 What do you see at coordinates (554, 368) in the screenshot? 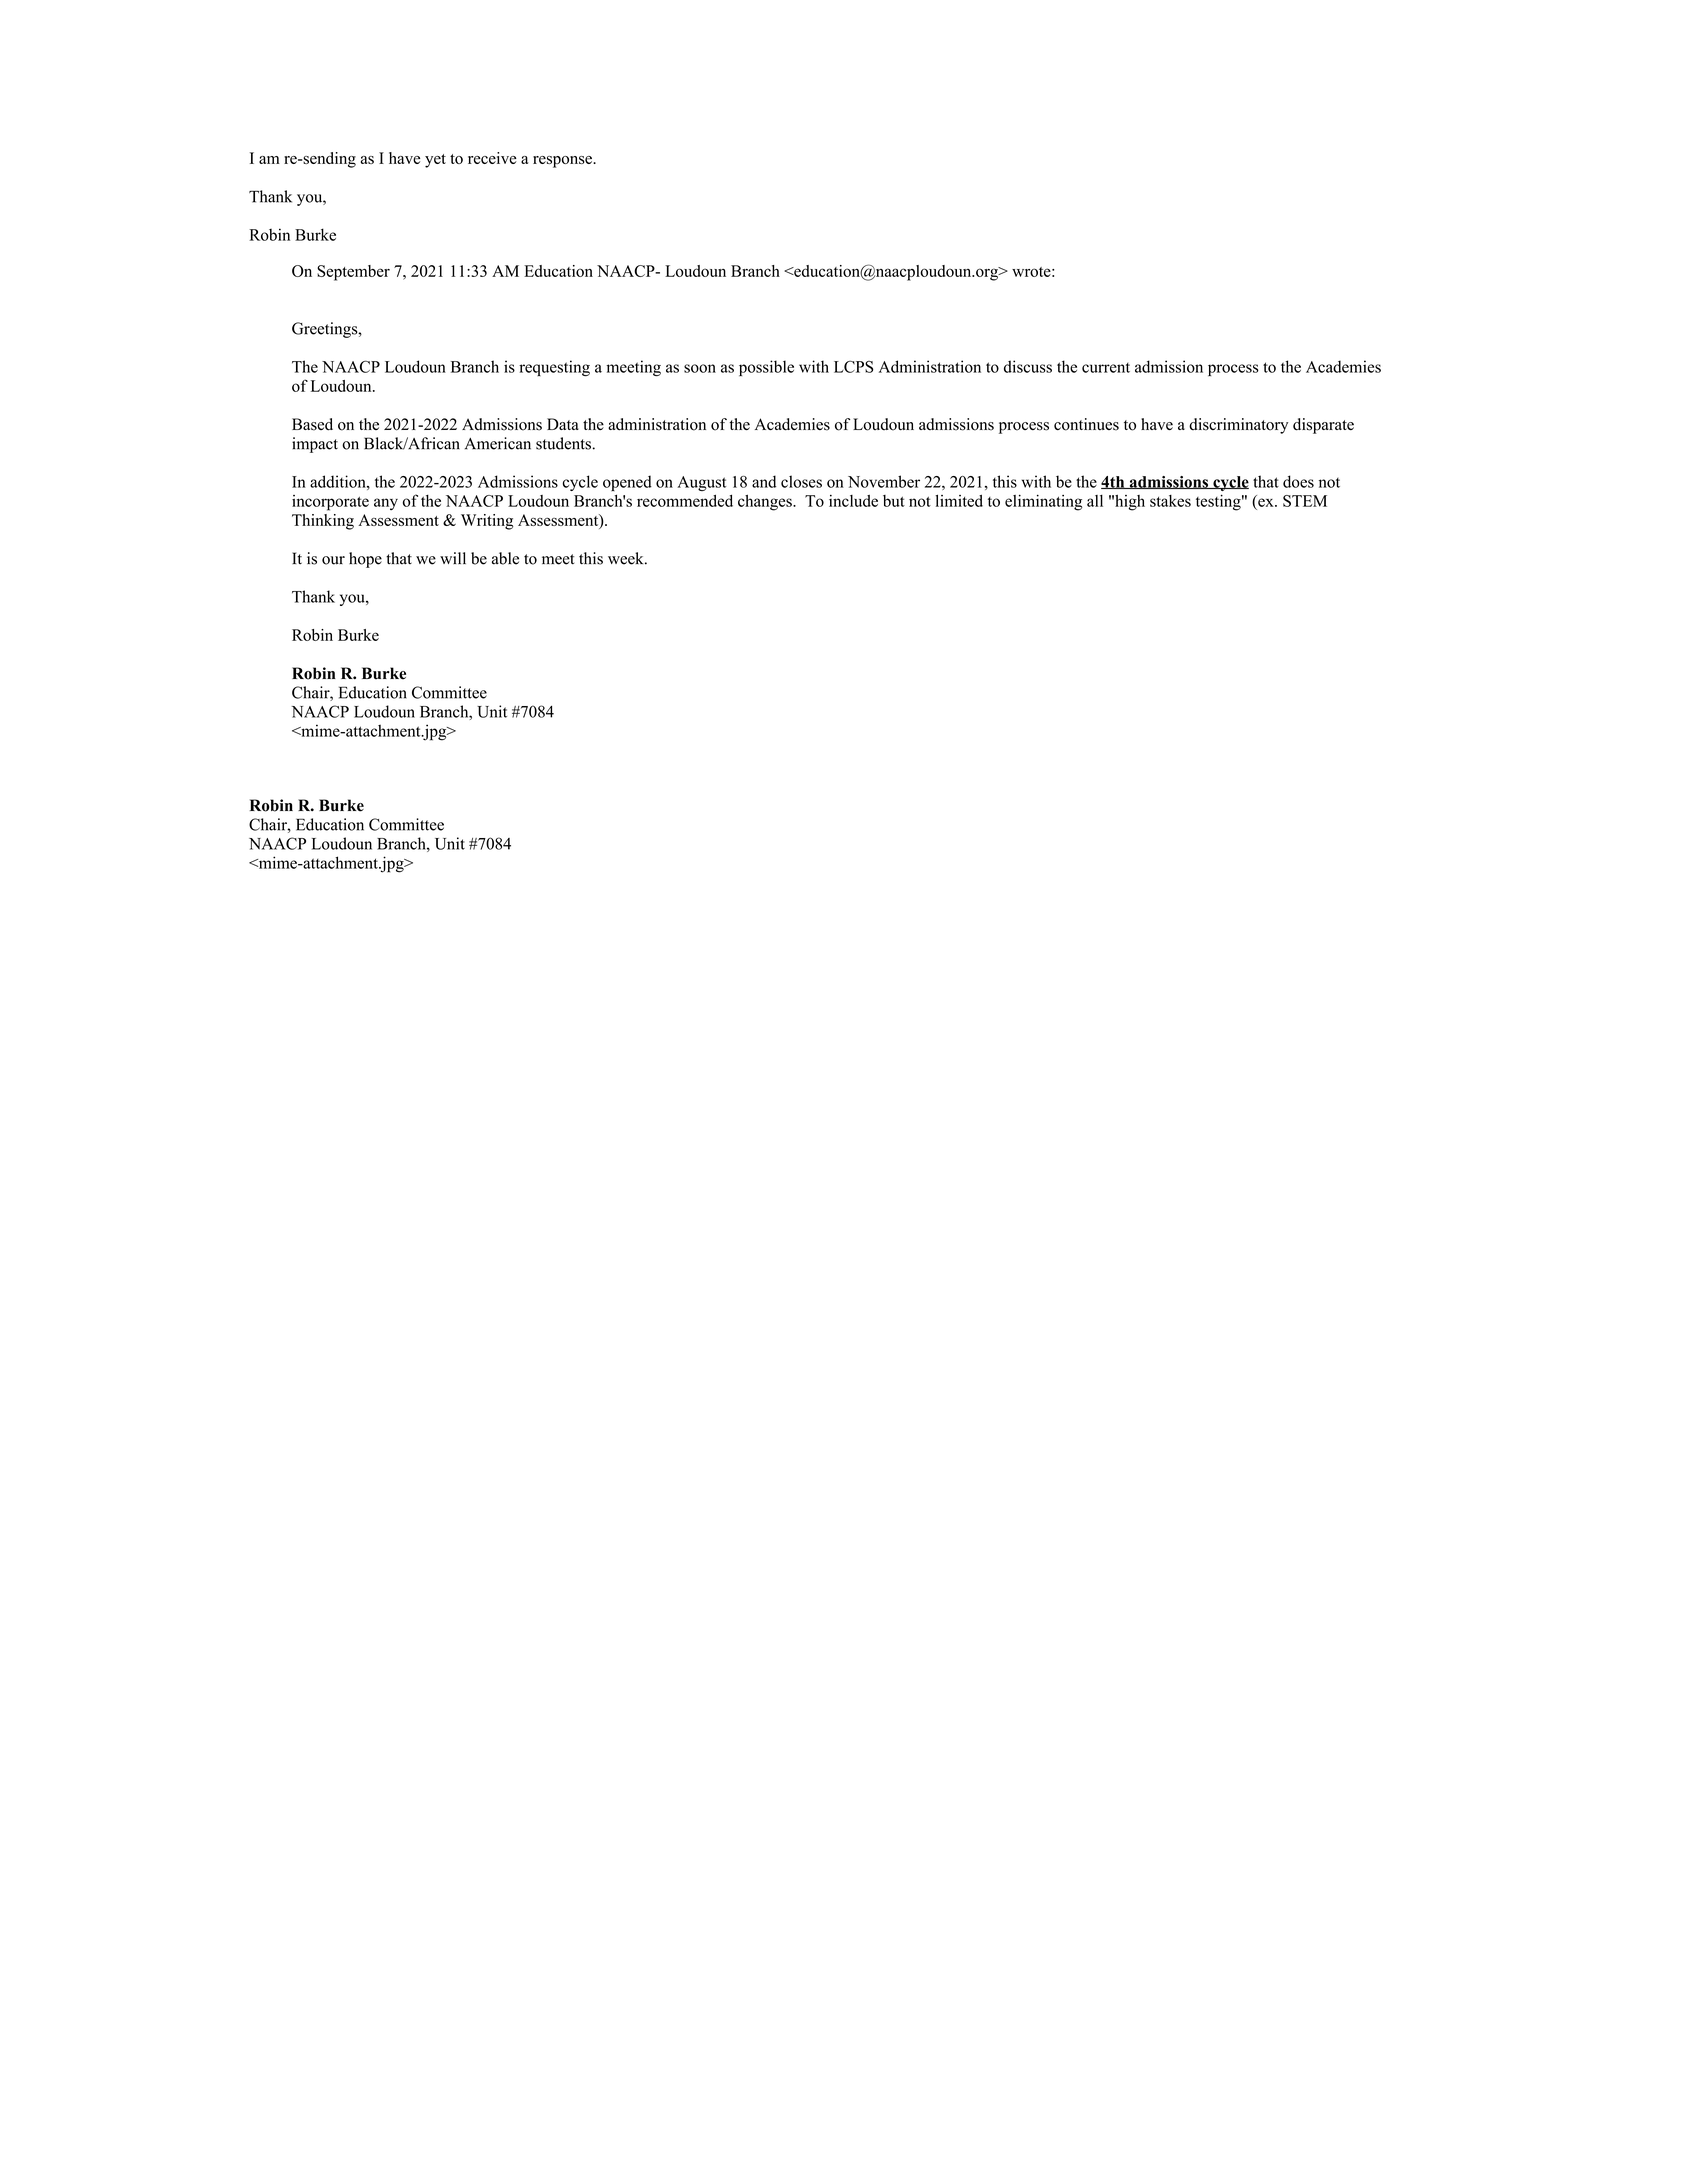
I see `requesting` at bounding box center [554, 368].
